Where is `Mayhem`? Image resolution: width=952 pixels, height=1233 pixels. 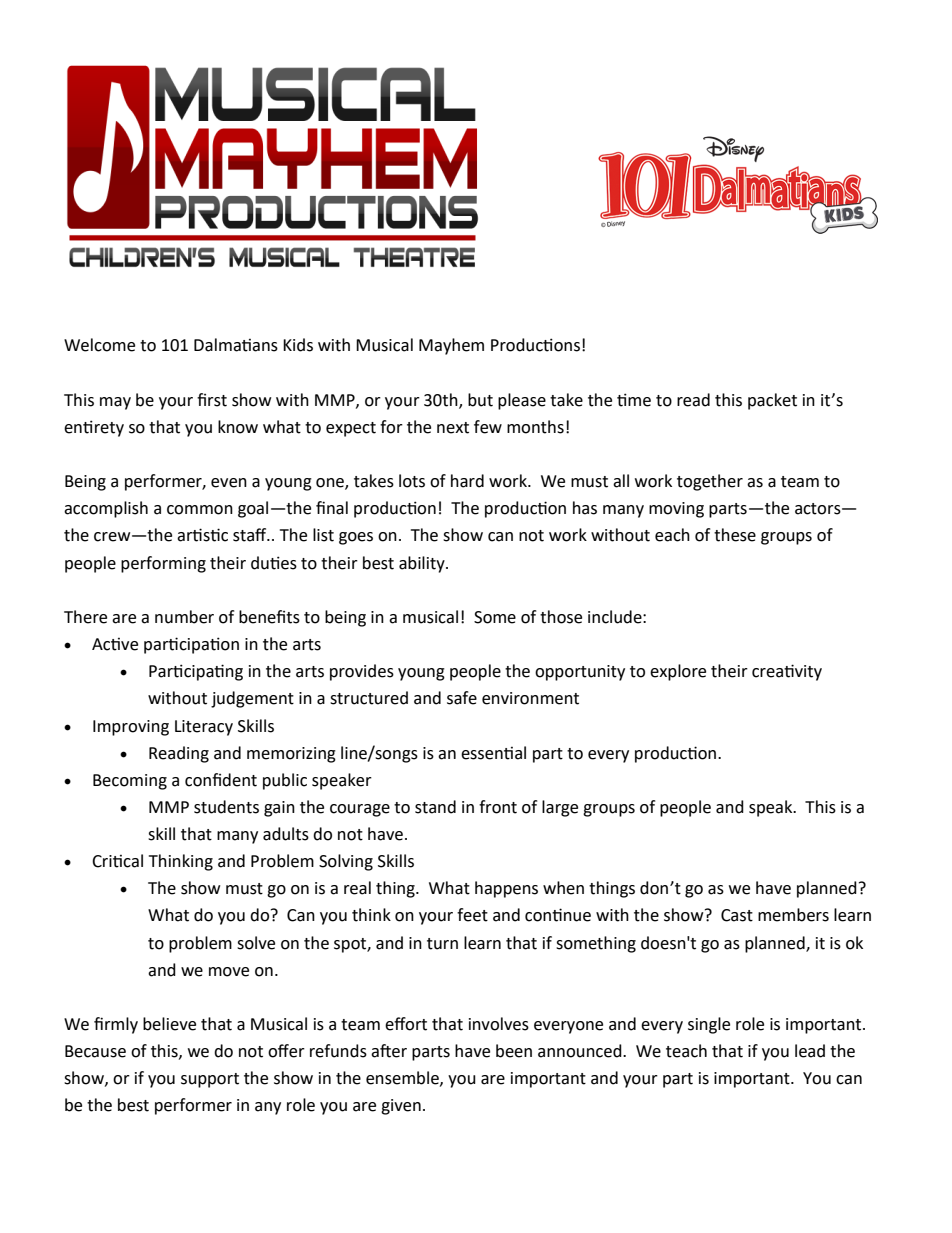
Mayhem is located at coordinates (451, 346).
